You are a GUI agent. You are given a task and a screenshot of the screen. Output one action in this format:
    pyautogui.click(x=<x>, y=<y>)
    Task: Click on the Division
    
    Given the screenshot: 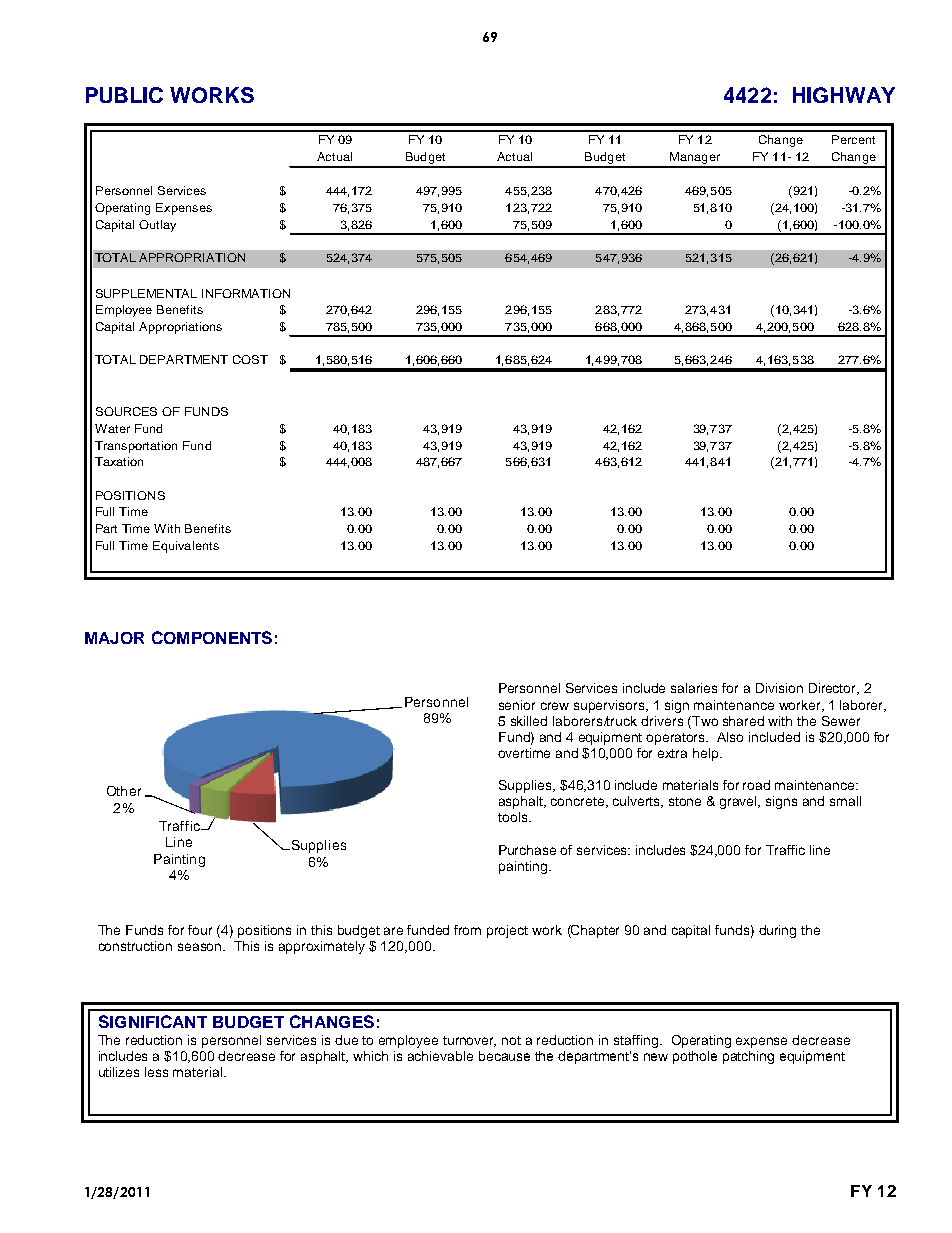 What is the action you would take?
    pyautogui.click(x=779, y=688)
